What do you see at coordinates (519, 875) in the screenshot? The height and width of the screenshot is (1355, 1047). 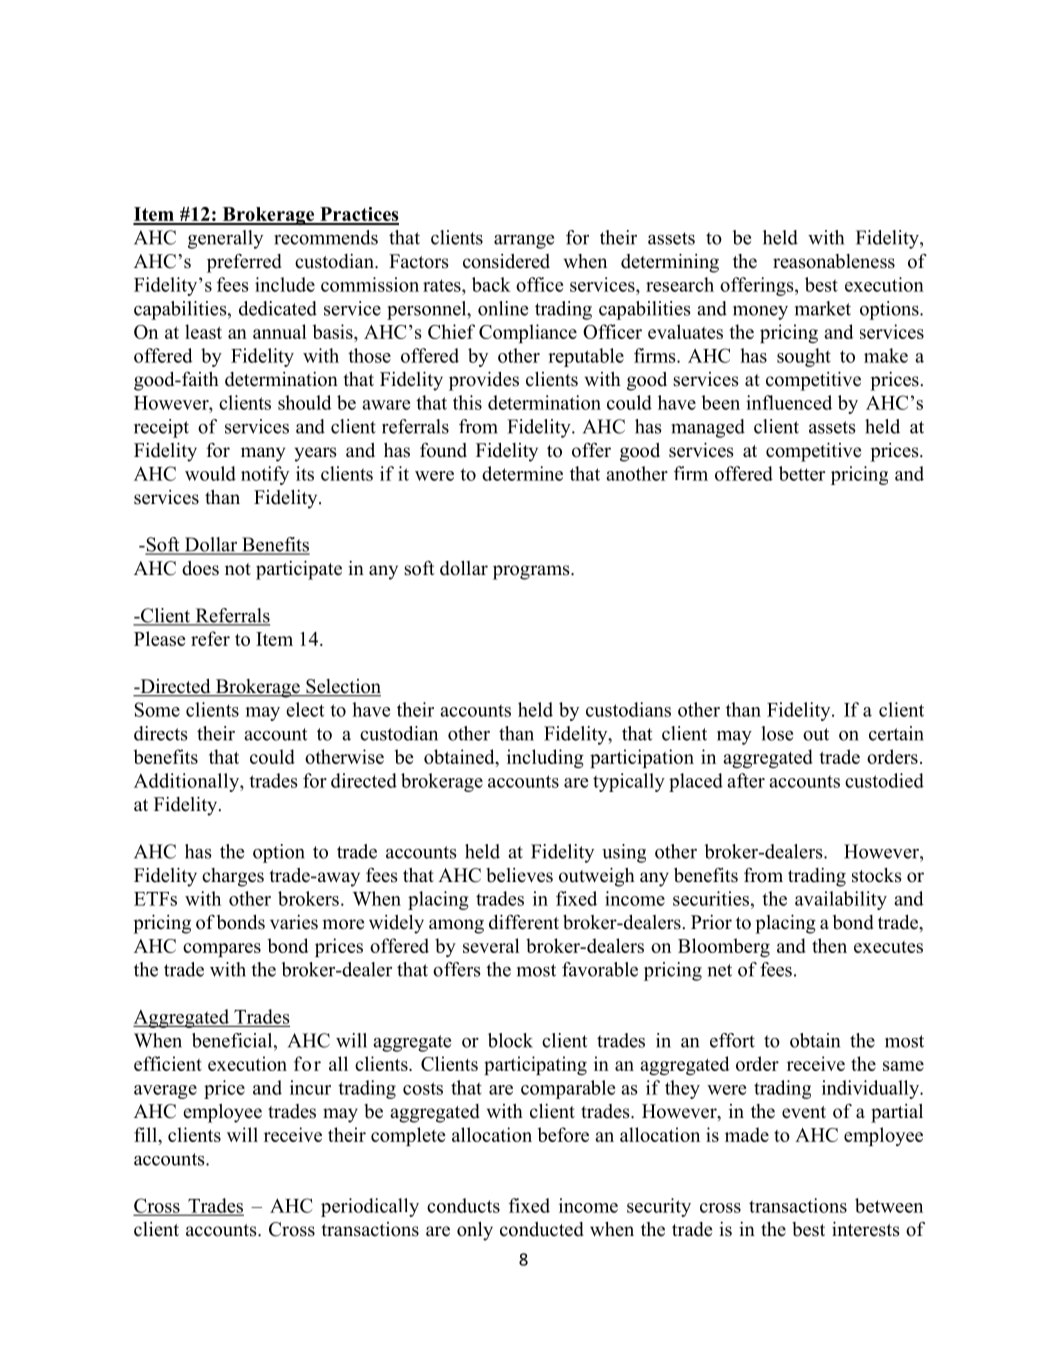 I see `believes` at bounding box center [519, 875].
